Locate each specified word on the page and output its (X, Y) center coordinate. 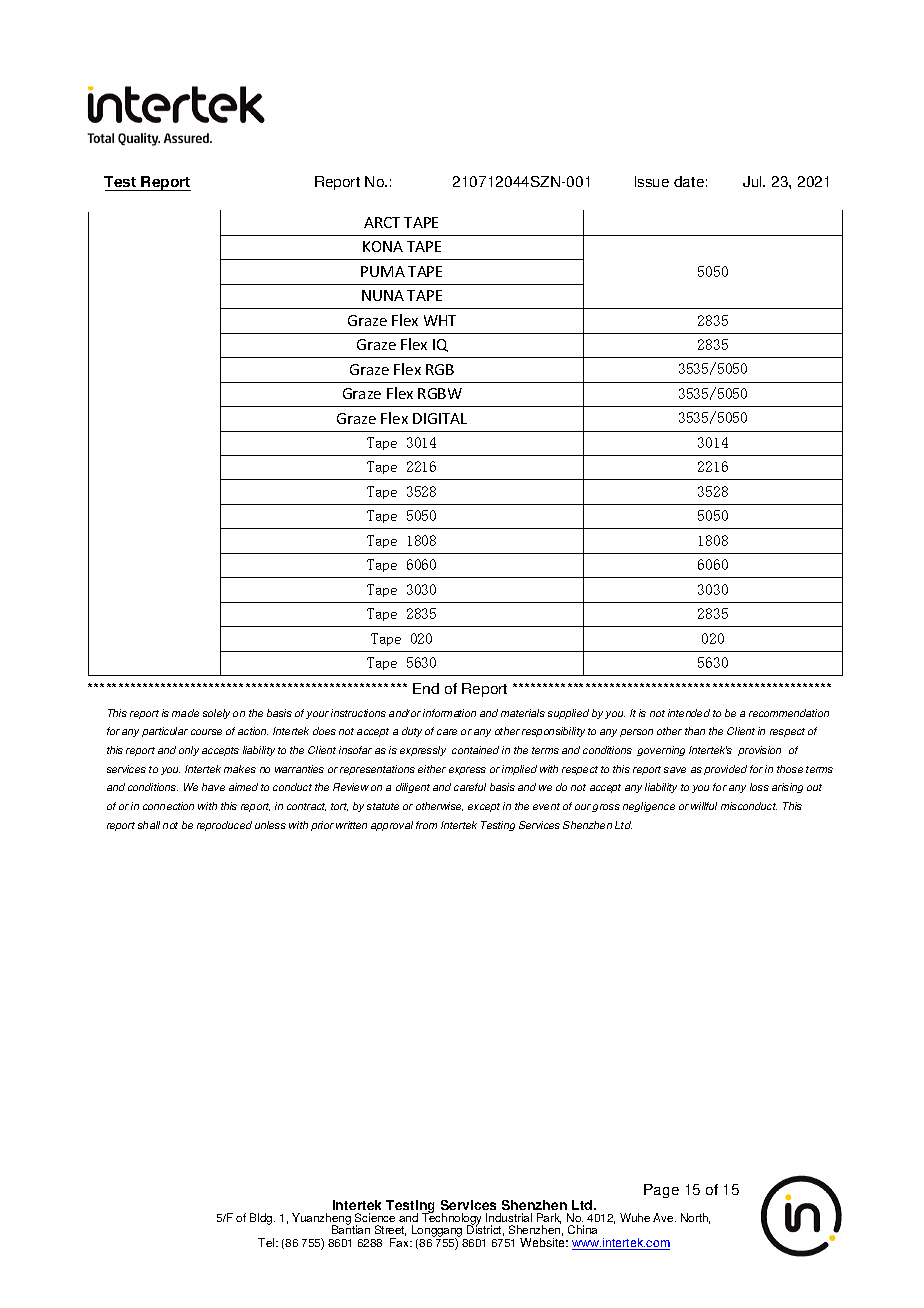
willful (704, 806)
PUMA (383, 271)
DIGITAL (440, 418)
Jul (753, 181)
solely (216, 714)
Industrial (509, 1219)
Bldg (262, 1219)
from (426, 825)
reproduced (224, 826)
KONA (383, 246)
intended (689, 713)
